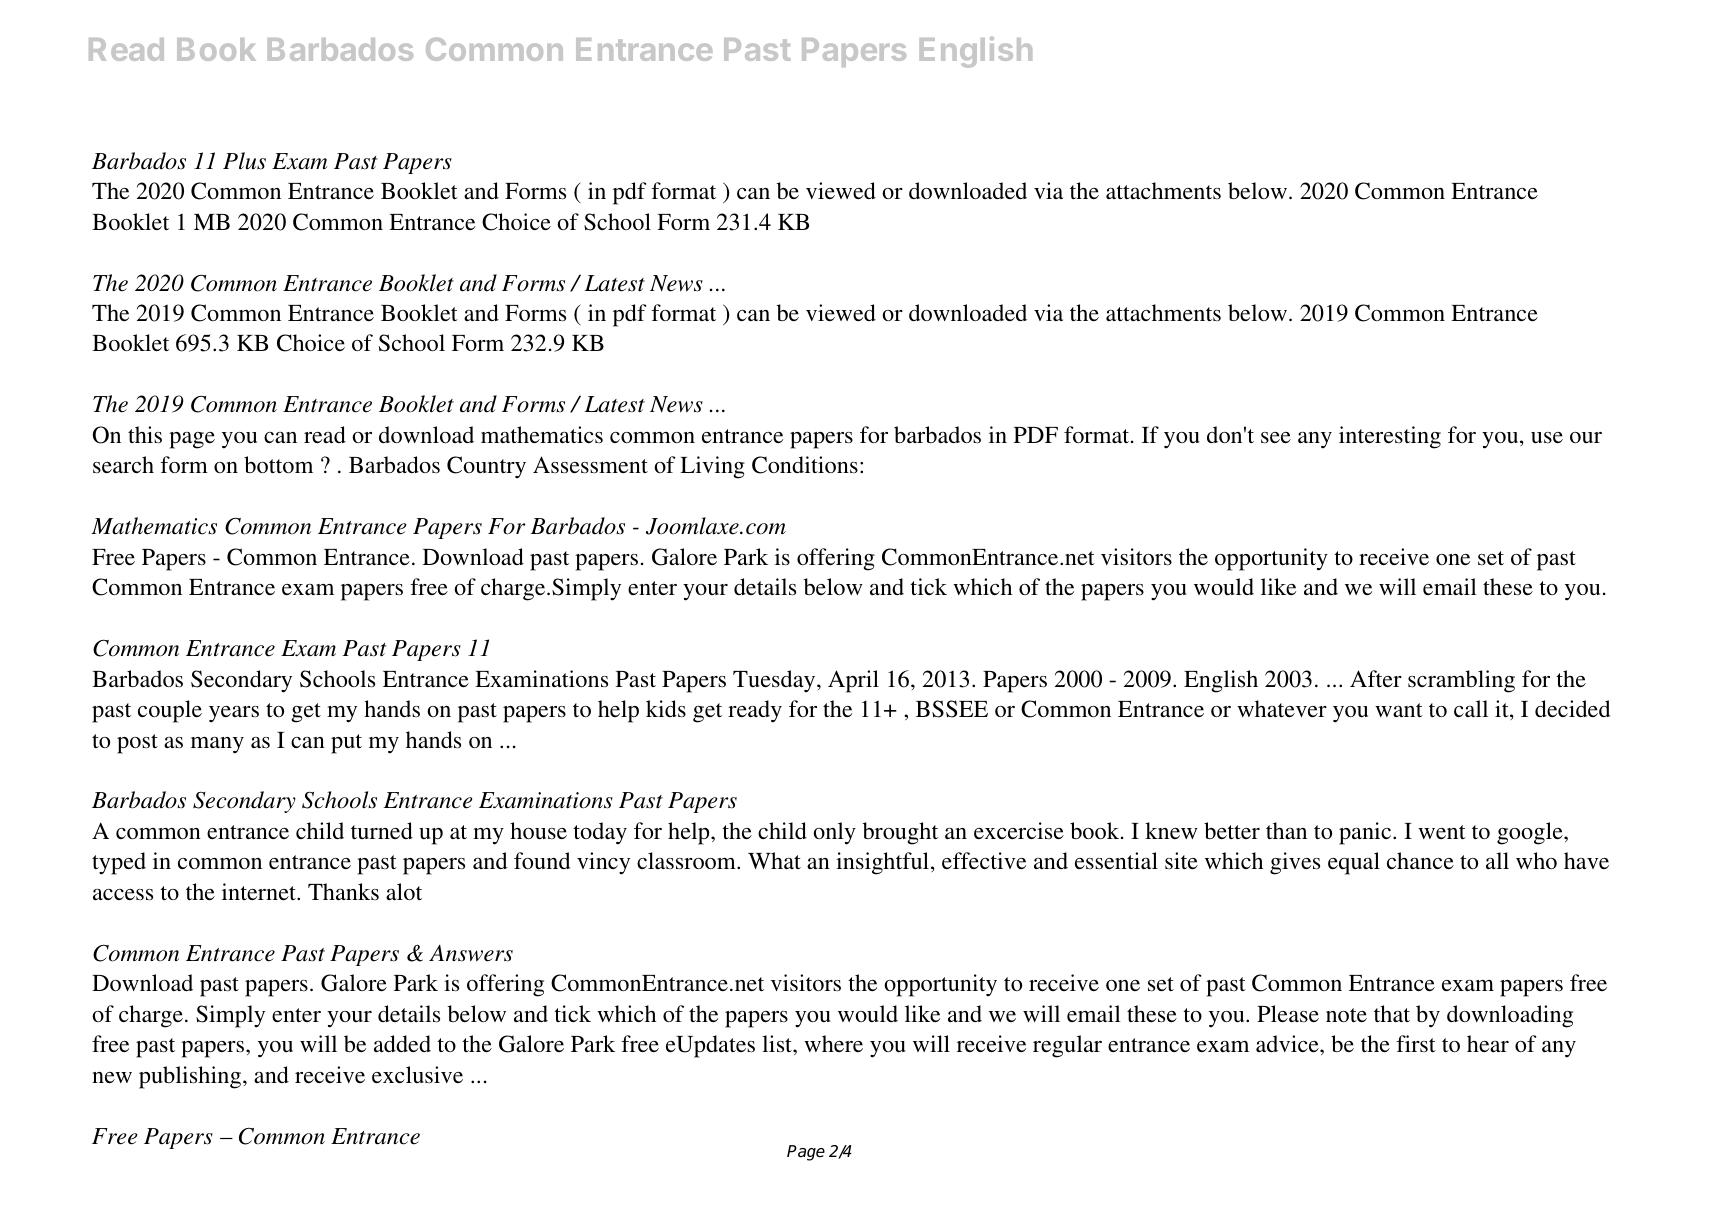 This screenshot has height=1209, width=1710. Describe the element at coordinates (805, 465) in the screenshot. I see `Conditions` at that location.
